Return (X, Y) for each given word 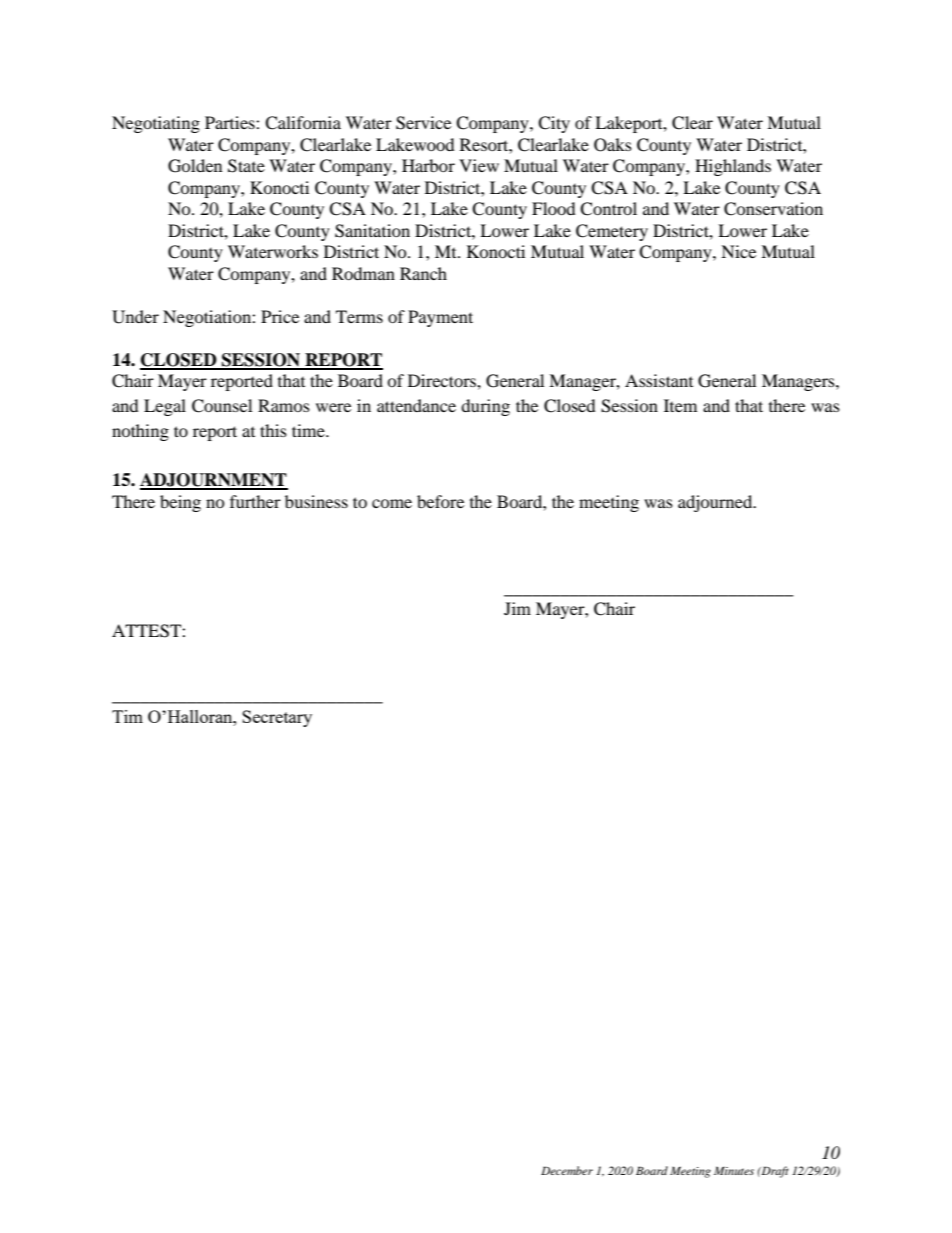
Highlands (733, 167)
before (440, 501)
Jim (517, 608)
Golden (195, 166)
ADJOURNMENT (214, 481)
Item (680, 405)
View (479, 165)
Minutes (734, 1170)
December (567, 1170)
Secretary (277, 718)
